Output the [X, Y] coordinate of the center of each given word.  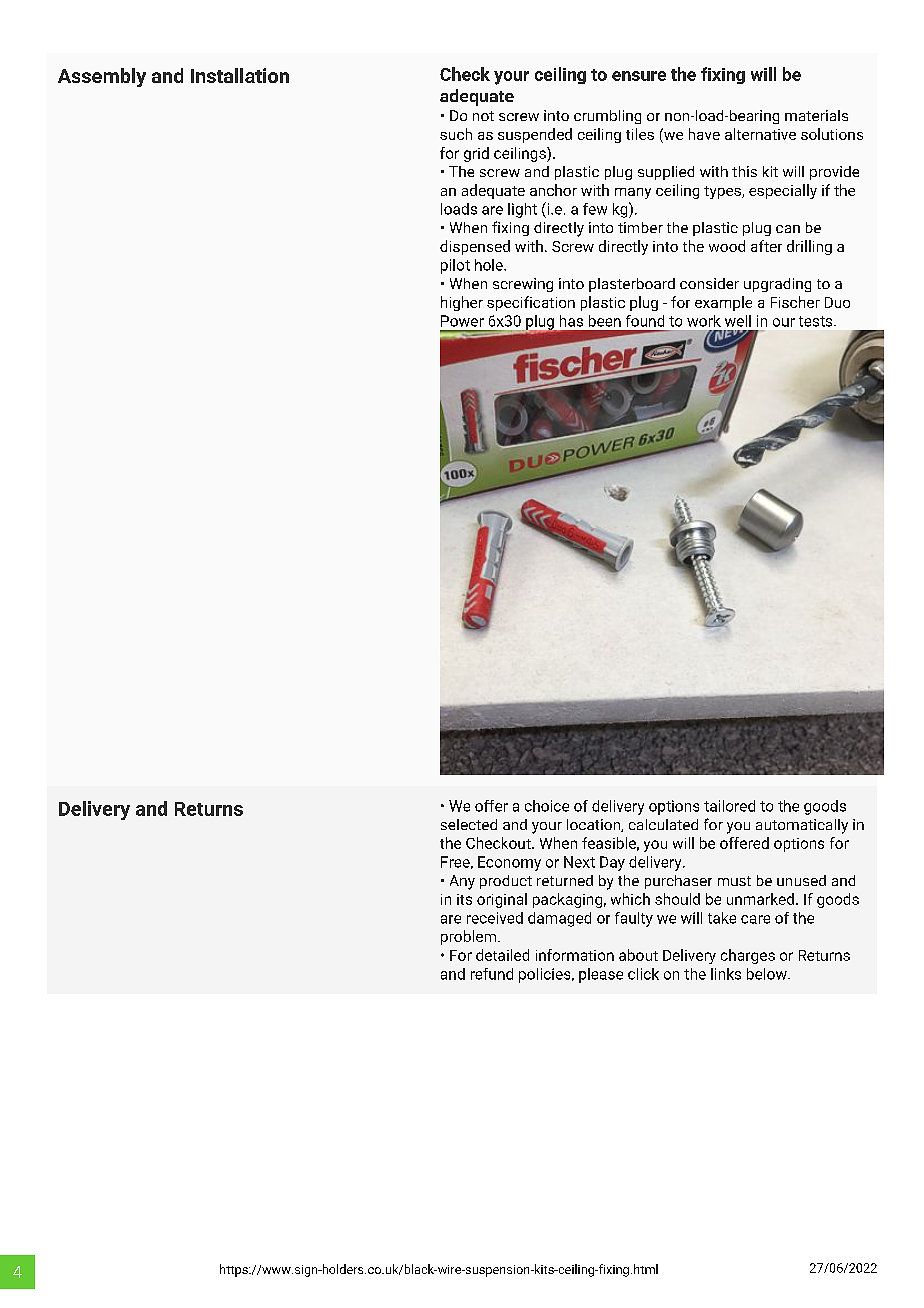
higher [462, 303]
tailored [729, 806]
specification [531, 303]
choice [547, 806]
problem [468, 937]
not [483, 116]
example [723, 303]
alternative [760, 134]
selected [469, 824]
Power [462, 321]
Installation [240, 75]
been [605, 321]
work [704, 321]
